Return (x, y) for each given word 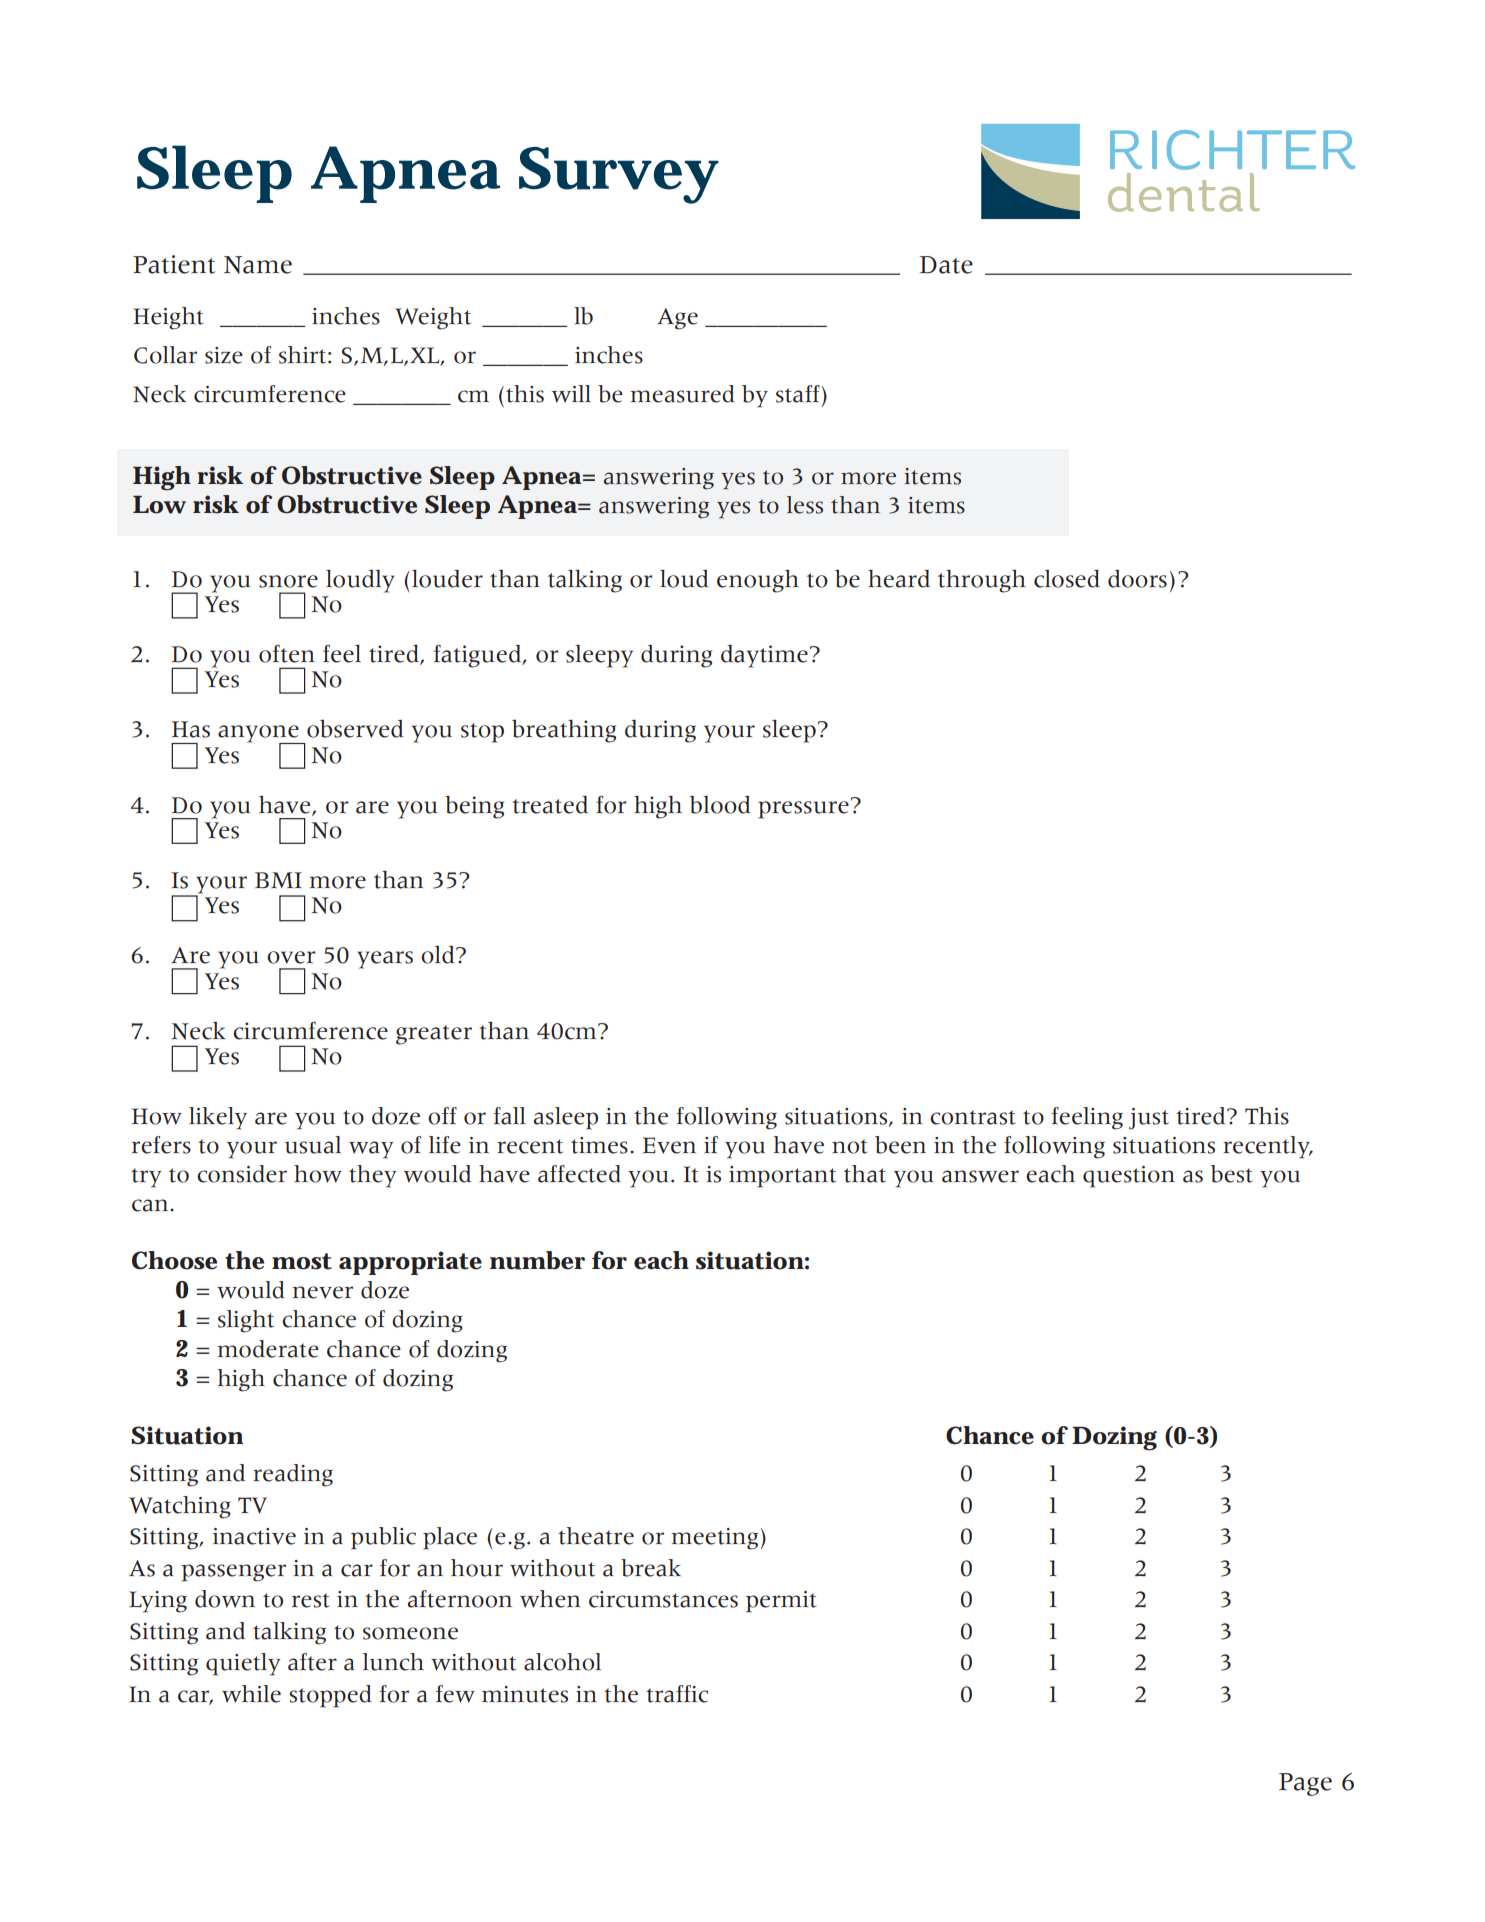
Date (946, 265)
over (291, 957)
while (251, 1694)
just (1149, 1119)
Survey (619, 175)
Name (258, 265)
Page (1305, 1784)
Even (669, 1145)
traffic (677, 1694)
